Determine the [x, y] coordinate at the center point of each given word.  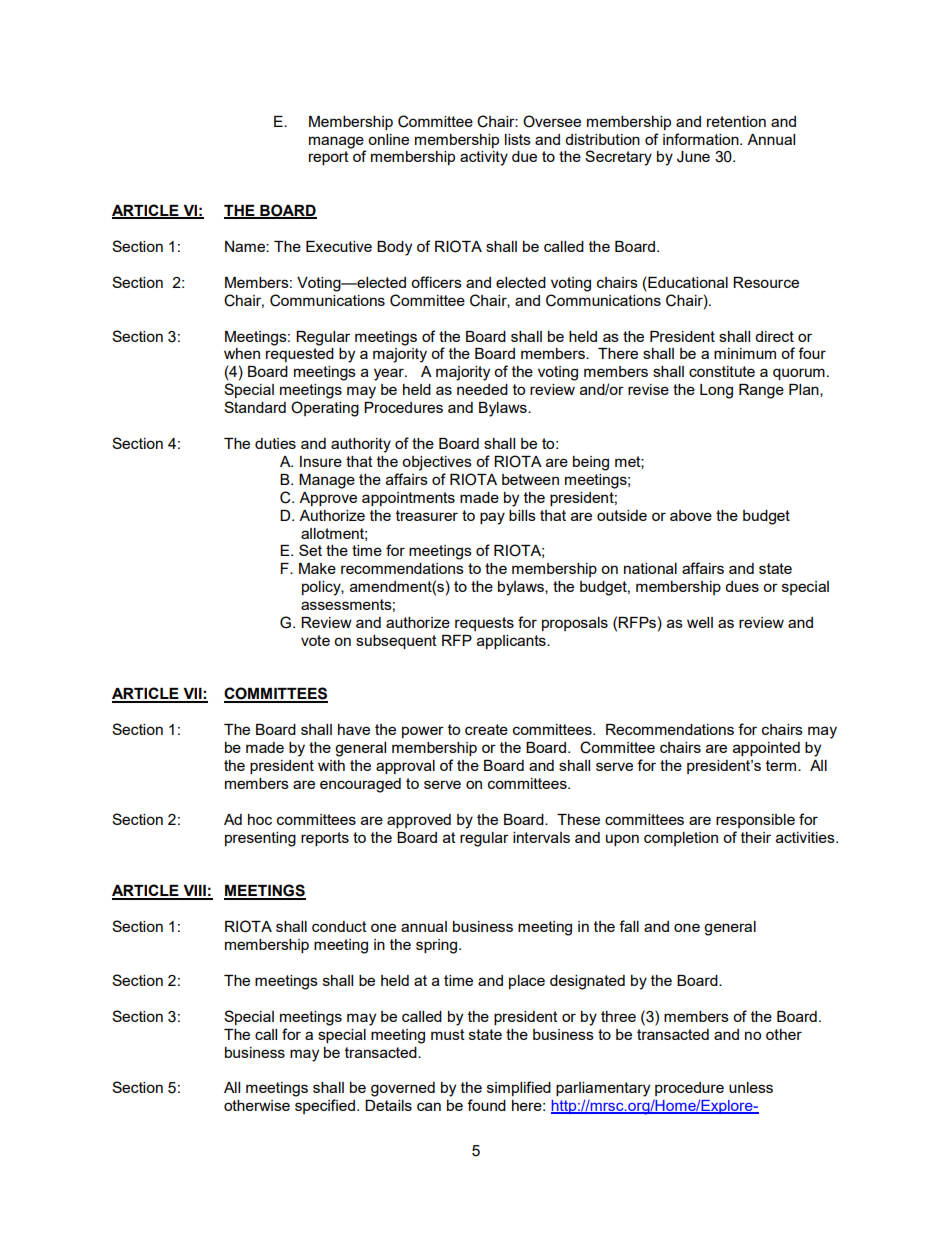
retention [736, 121]
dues [742, 586]
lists [518, 139]
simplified [519, 1088]
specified [326, 1106]
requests [484, 624]
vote [315, 640]
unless [751, 1087]
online [388, 139]
